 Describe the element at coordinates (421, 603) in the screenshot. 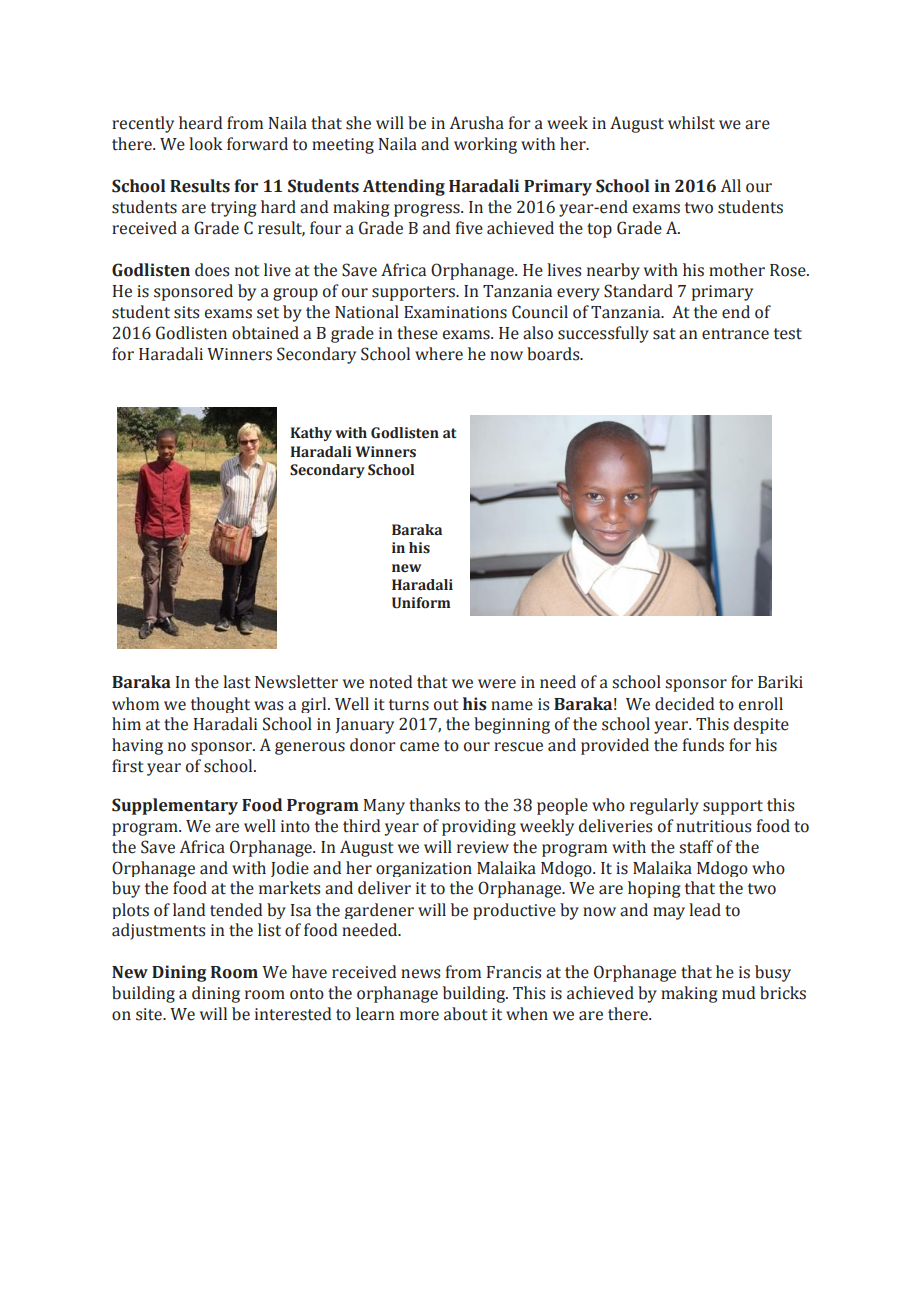

I see `Uniform` at that location.
